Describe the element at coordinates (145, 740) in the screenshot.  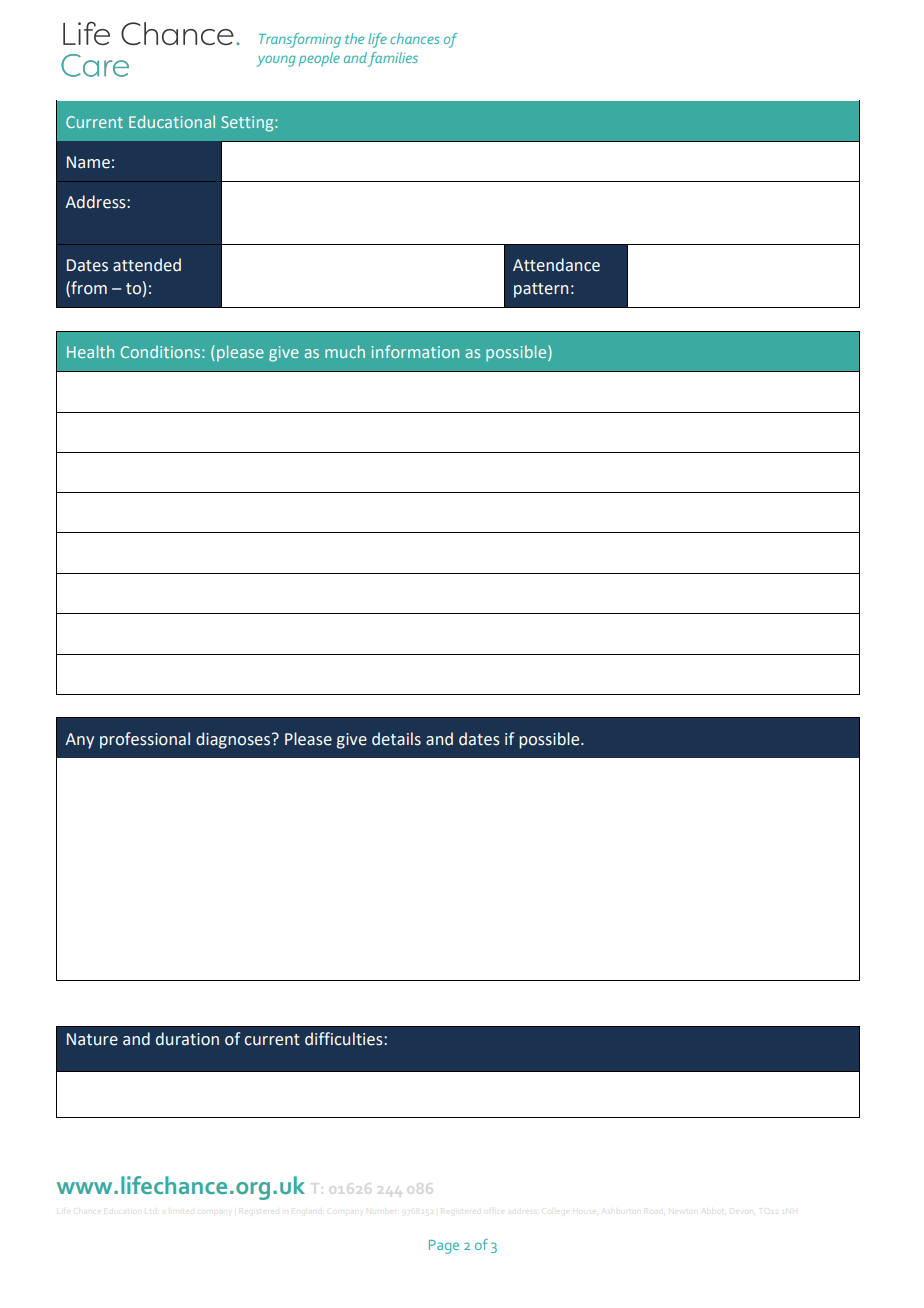
I see `professional` at that location.
